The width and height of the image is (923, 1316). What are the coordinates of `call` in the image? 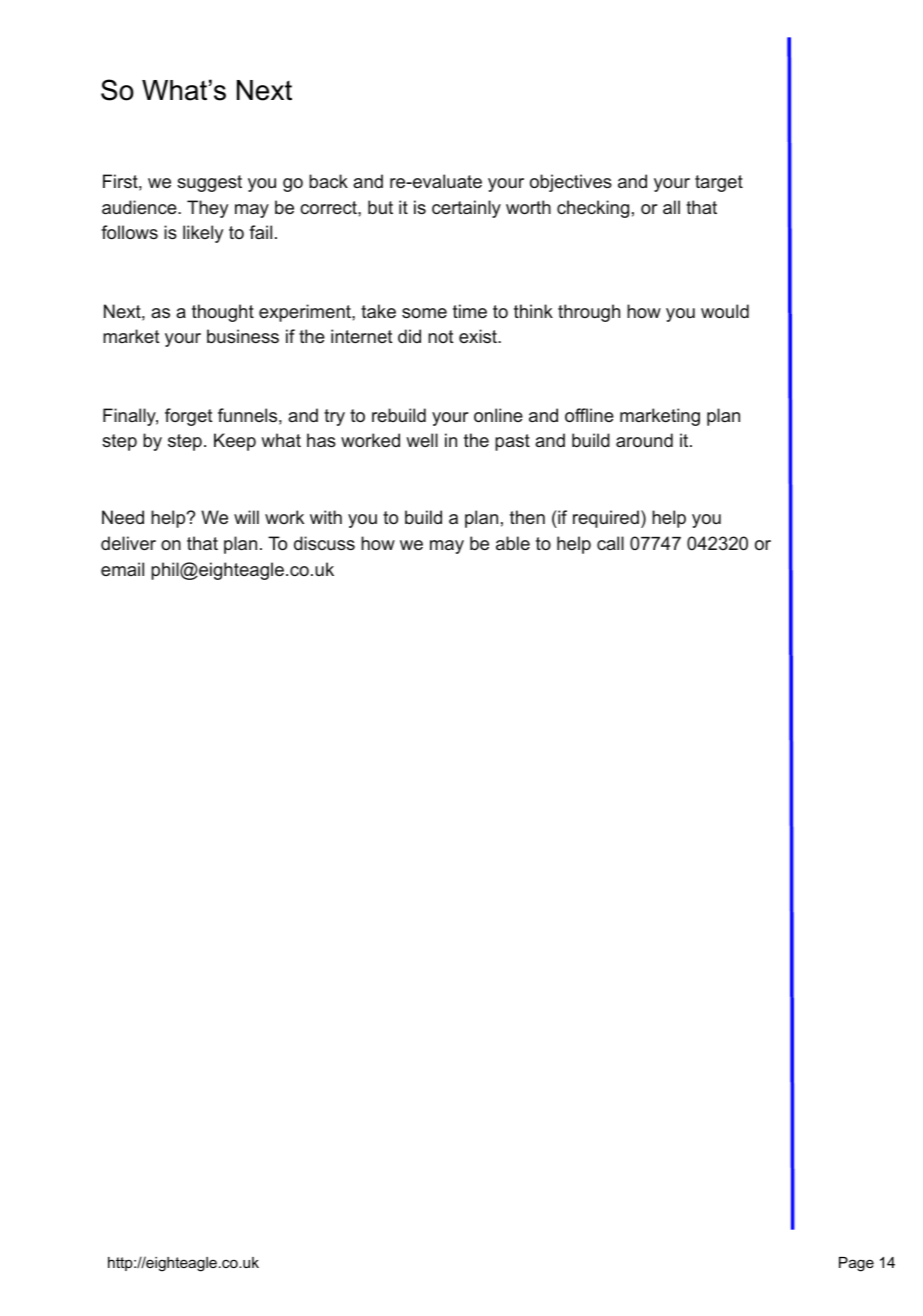 It's located at (610, 543).
